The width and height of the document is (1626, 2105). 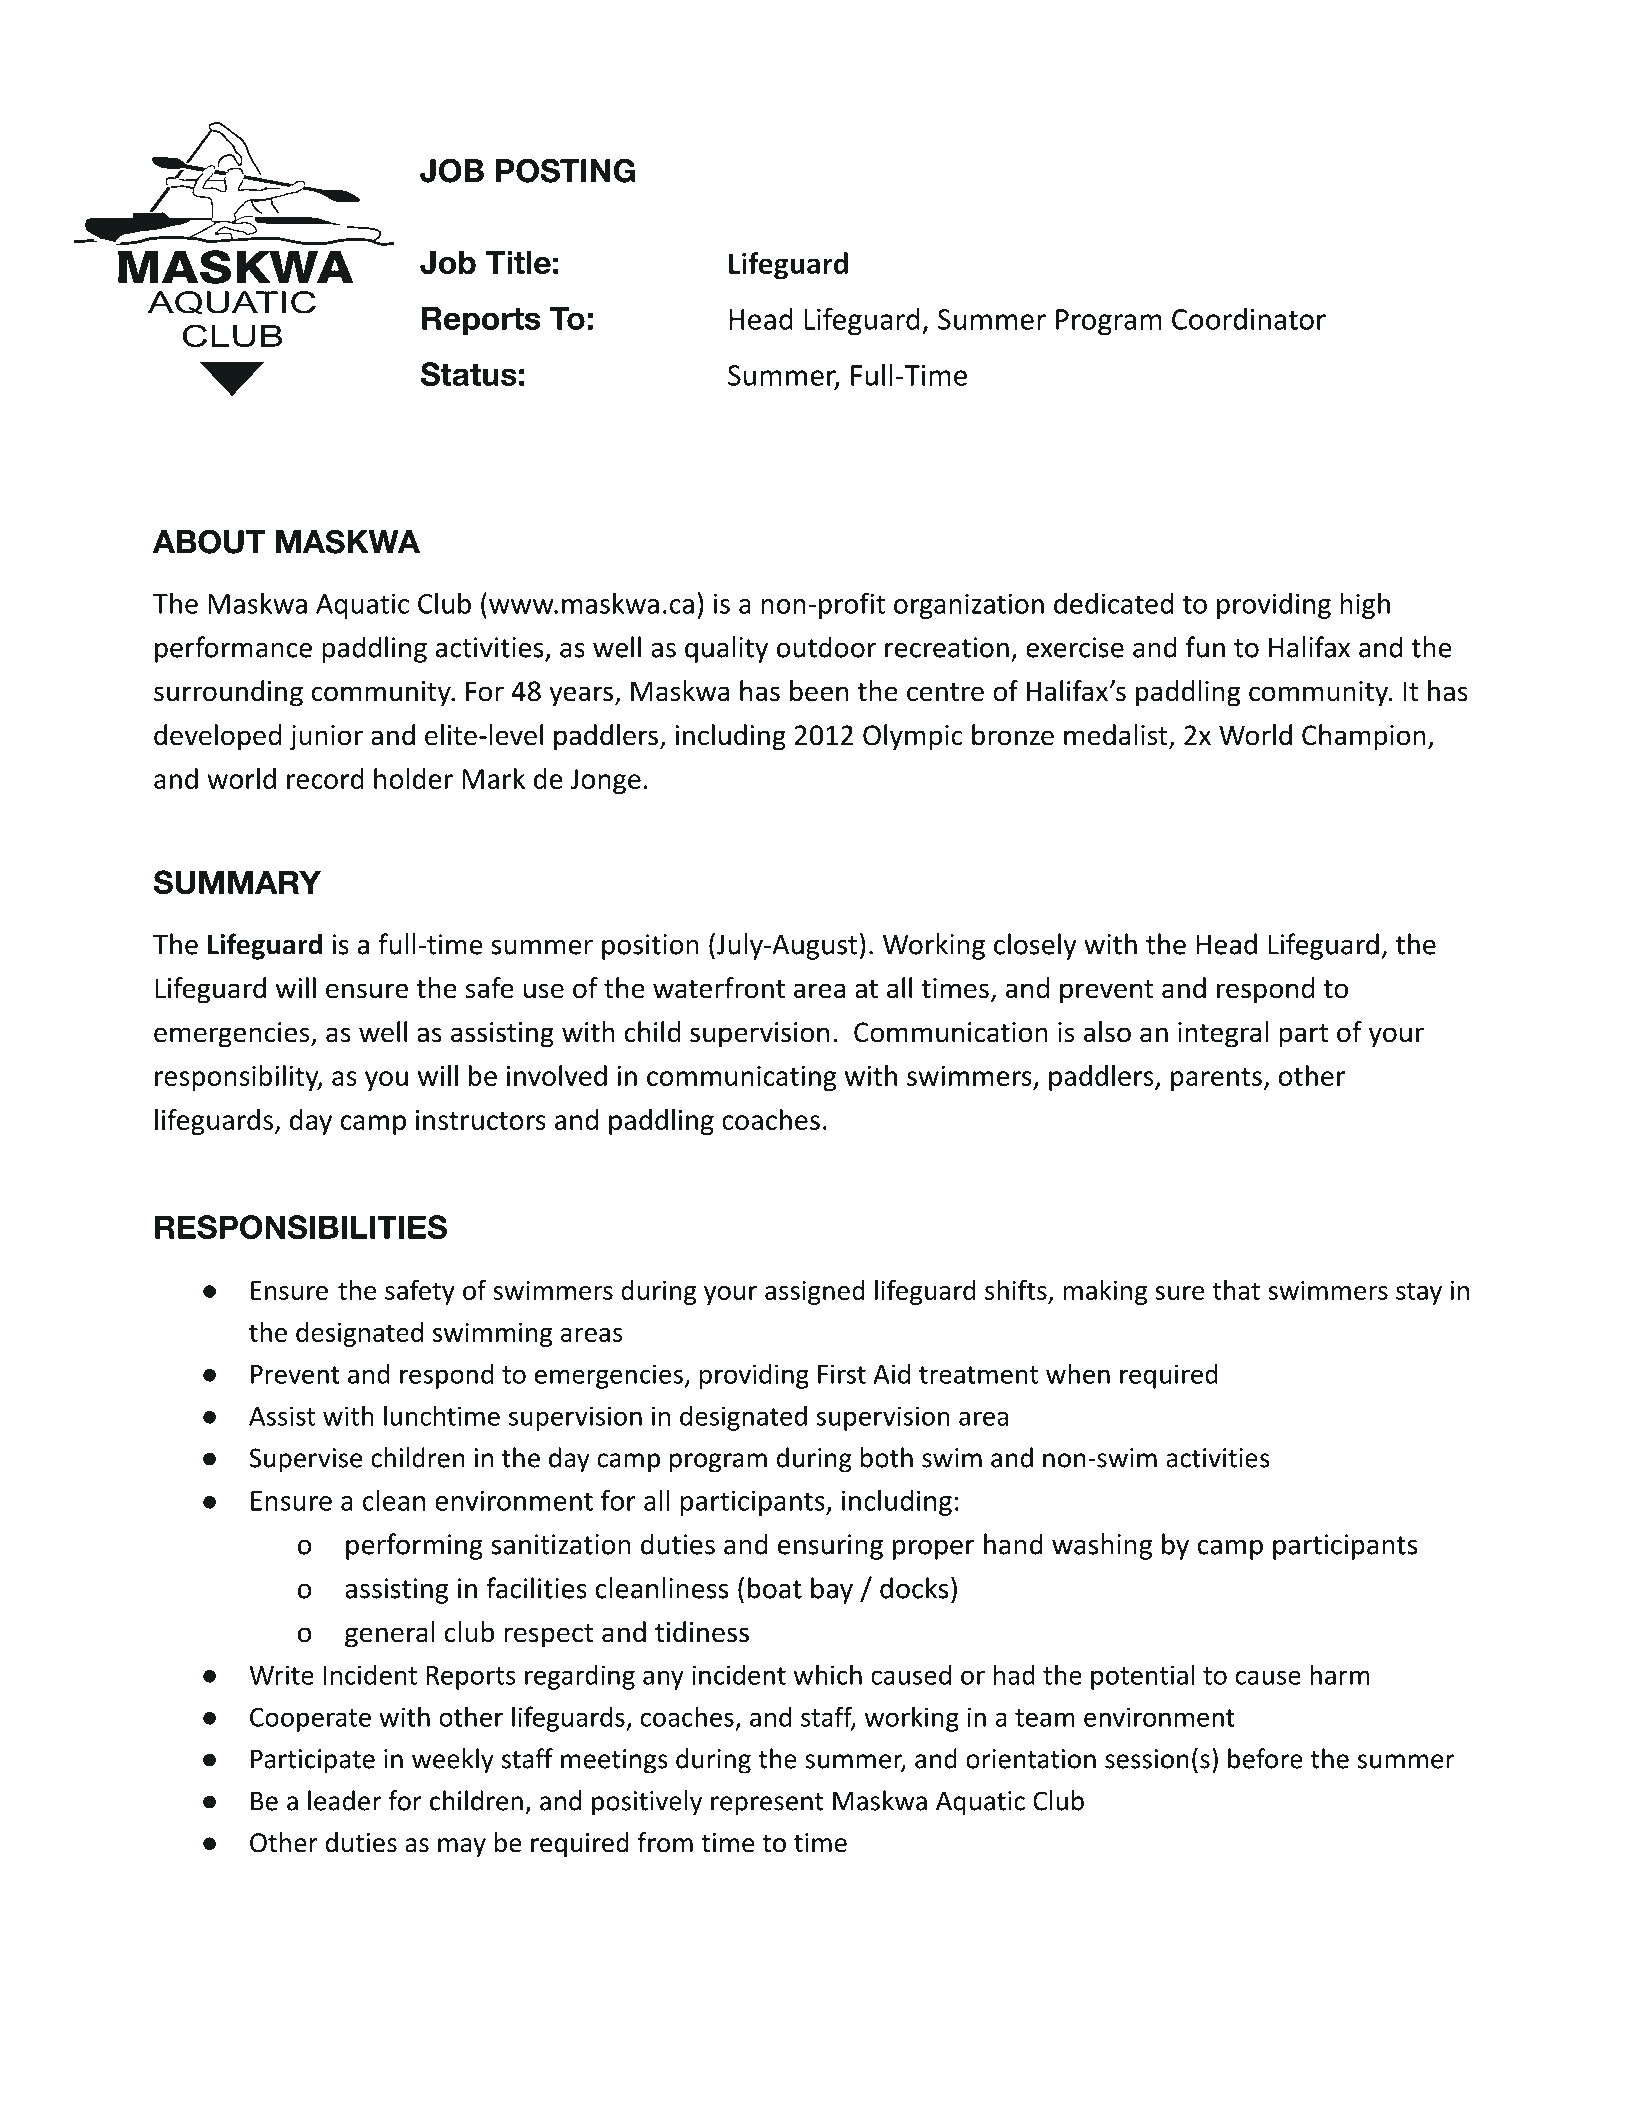 What do you see at coordinates (344, 1800) in the document?
I see `leader` at bounding box center [344, 1800].
